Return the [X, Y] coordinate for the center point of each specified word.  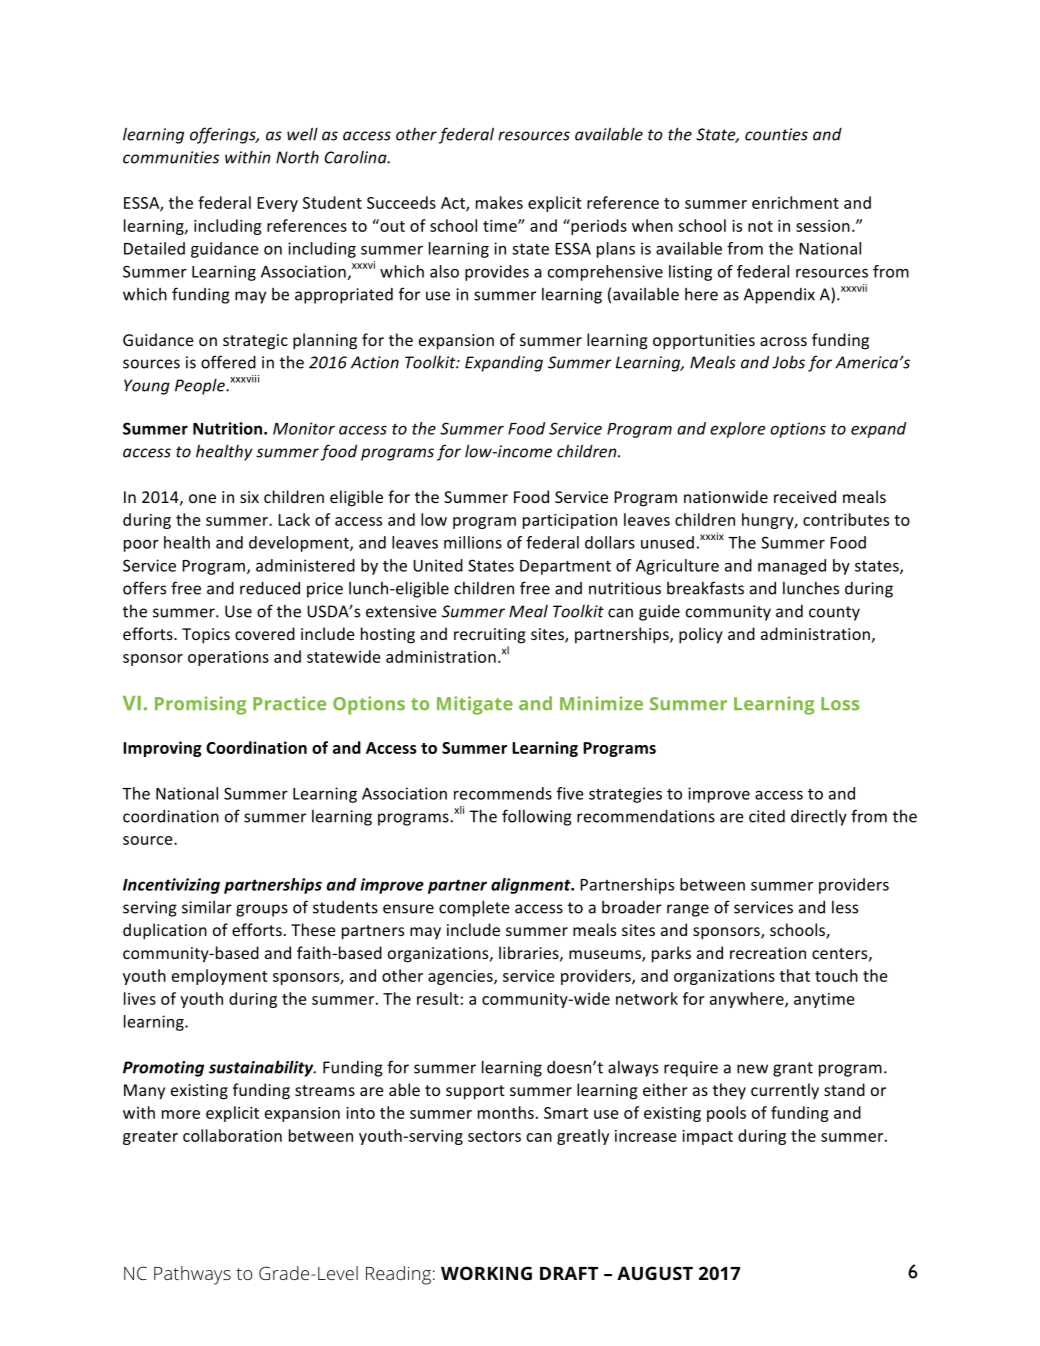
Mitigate [475, 705]
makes [499, 202]
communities [171, 157]
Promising [200, 705]
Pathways [192, 1275]
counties [776, 134]
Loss [840, 704]
